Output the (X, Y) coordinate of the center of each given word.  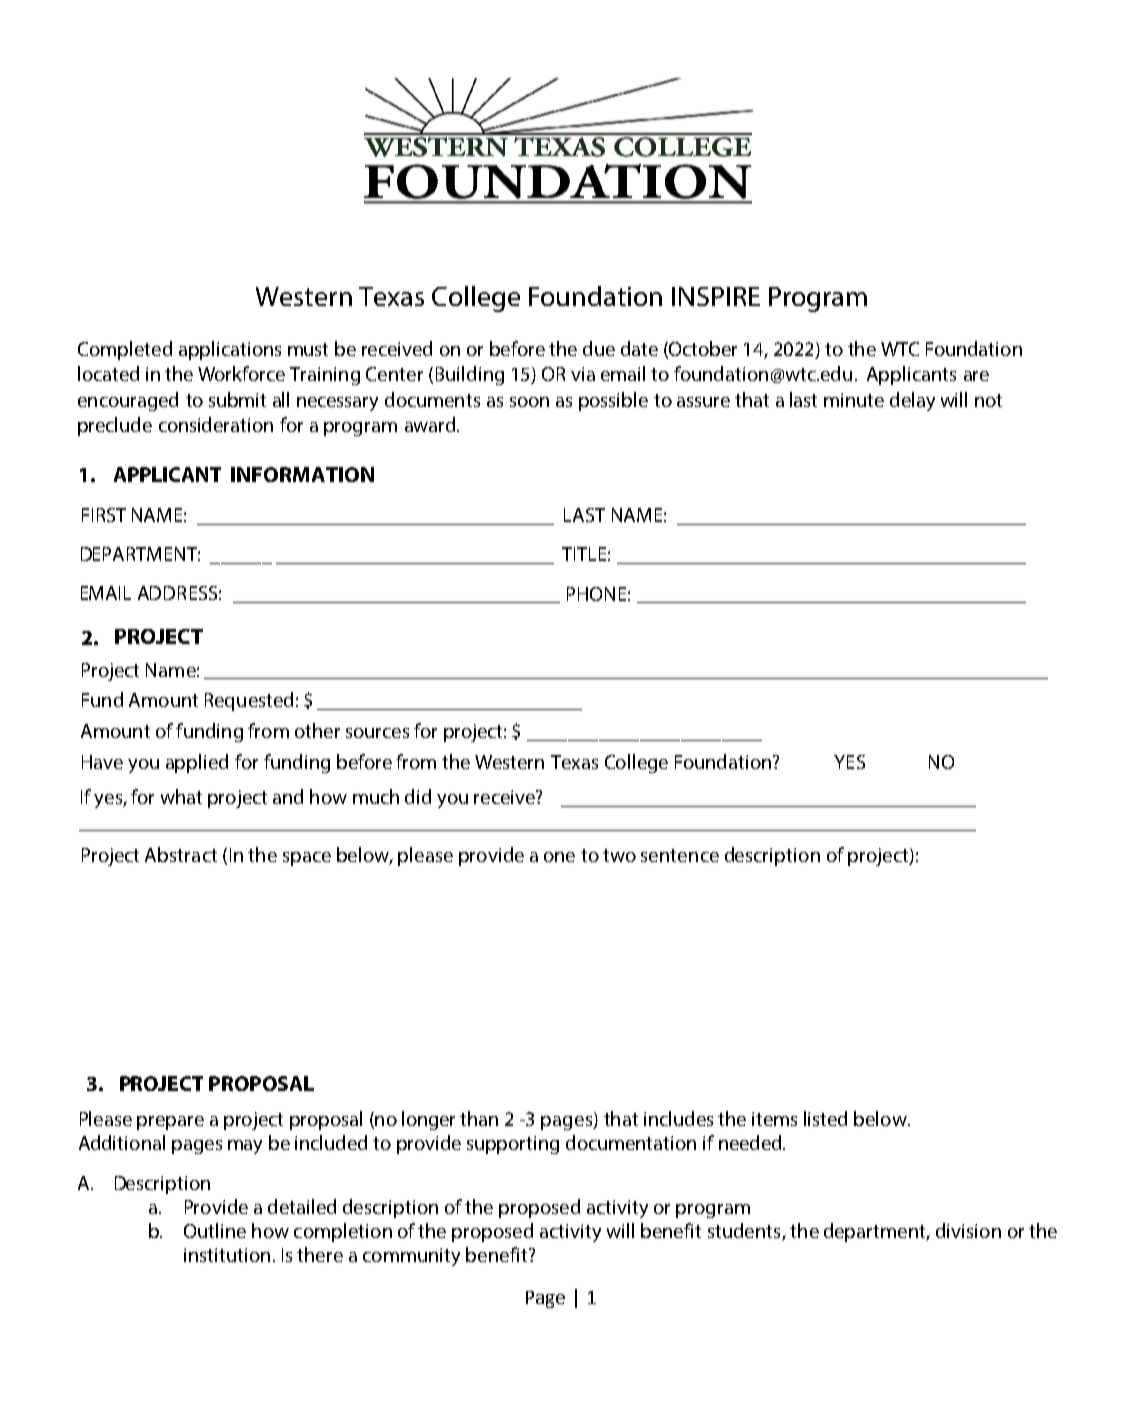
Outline (215, 1230)
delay (912, 401)
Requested (249, 701)
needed (751, 1142)
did (418, 796)
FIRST (104, 515)
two (619, 855)
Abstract (181, 854)
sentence (680, 855)
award (431, 424)
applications (230, 350)
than (479, 1118)
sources (377, 733)
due (599, 348)
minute (854, 400)
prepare (170, 1123)
